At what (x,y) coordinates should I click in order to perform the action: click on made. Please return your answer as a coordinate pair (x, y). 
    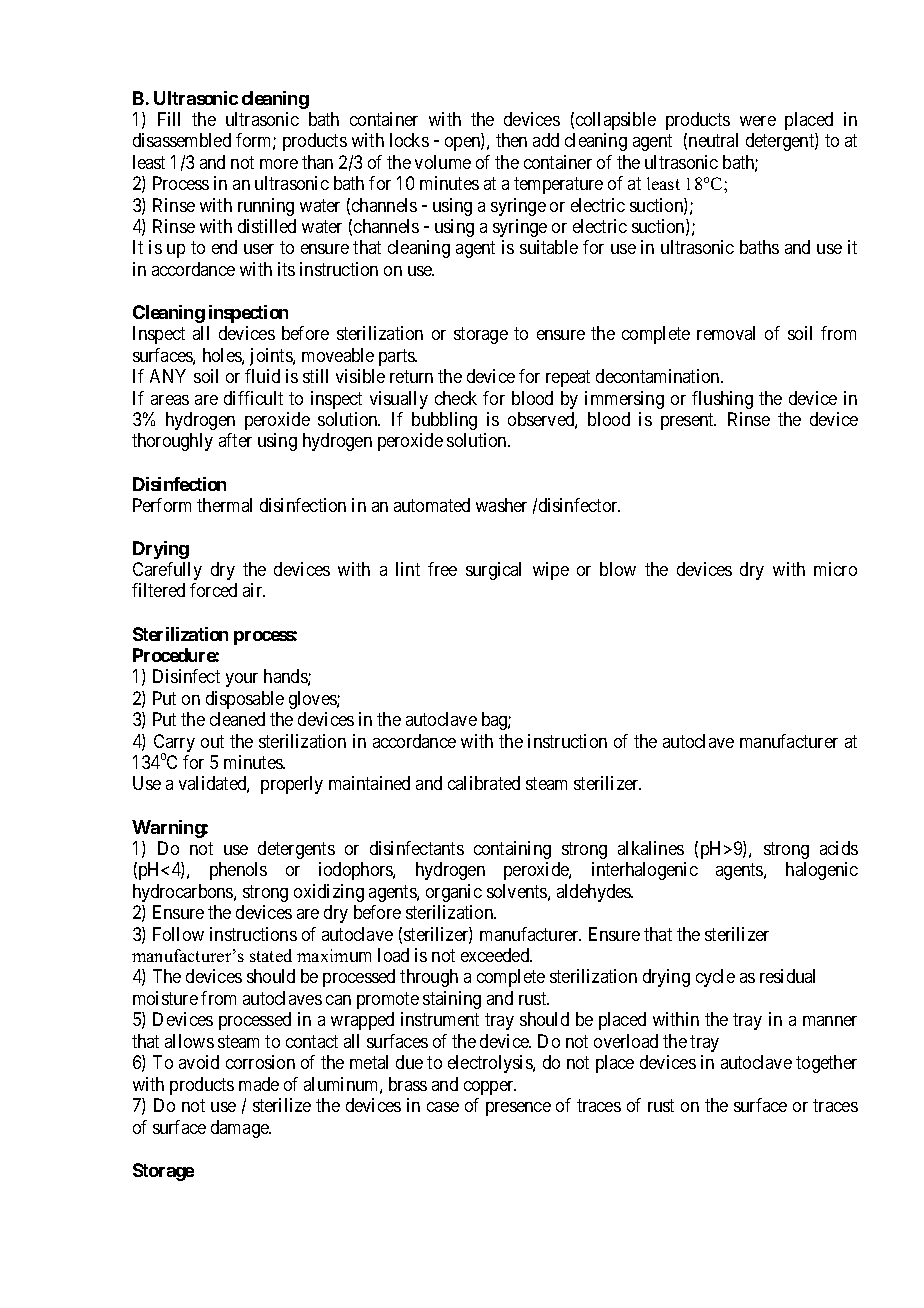
    Looking at the image, I should click on (259, 1084).
